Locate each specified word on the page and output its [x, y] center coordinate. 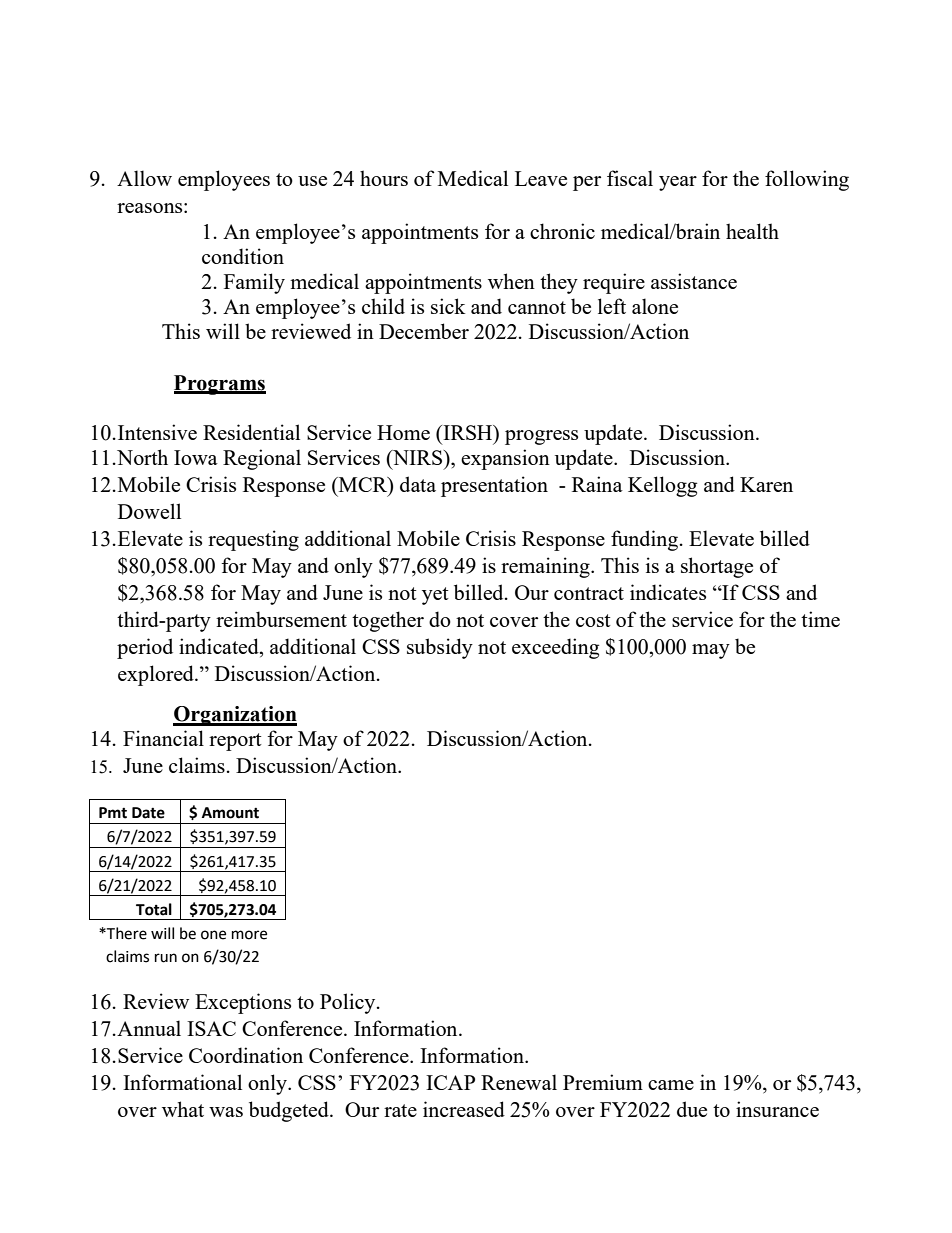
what [183, 1109]
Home [403, 432]
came [671, 1085]
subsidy [440, 648]
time [820, 619]
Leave [541, 178]
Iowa [196, 457]
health [752, 231]
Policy [349, 1003]
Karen [766, 484]
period [145, 648]
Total [154, 909]
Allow [144, 178]
